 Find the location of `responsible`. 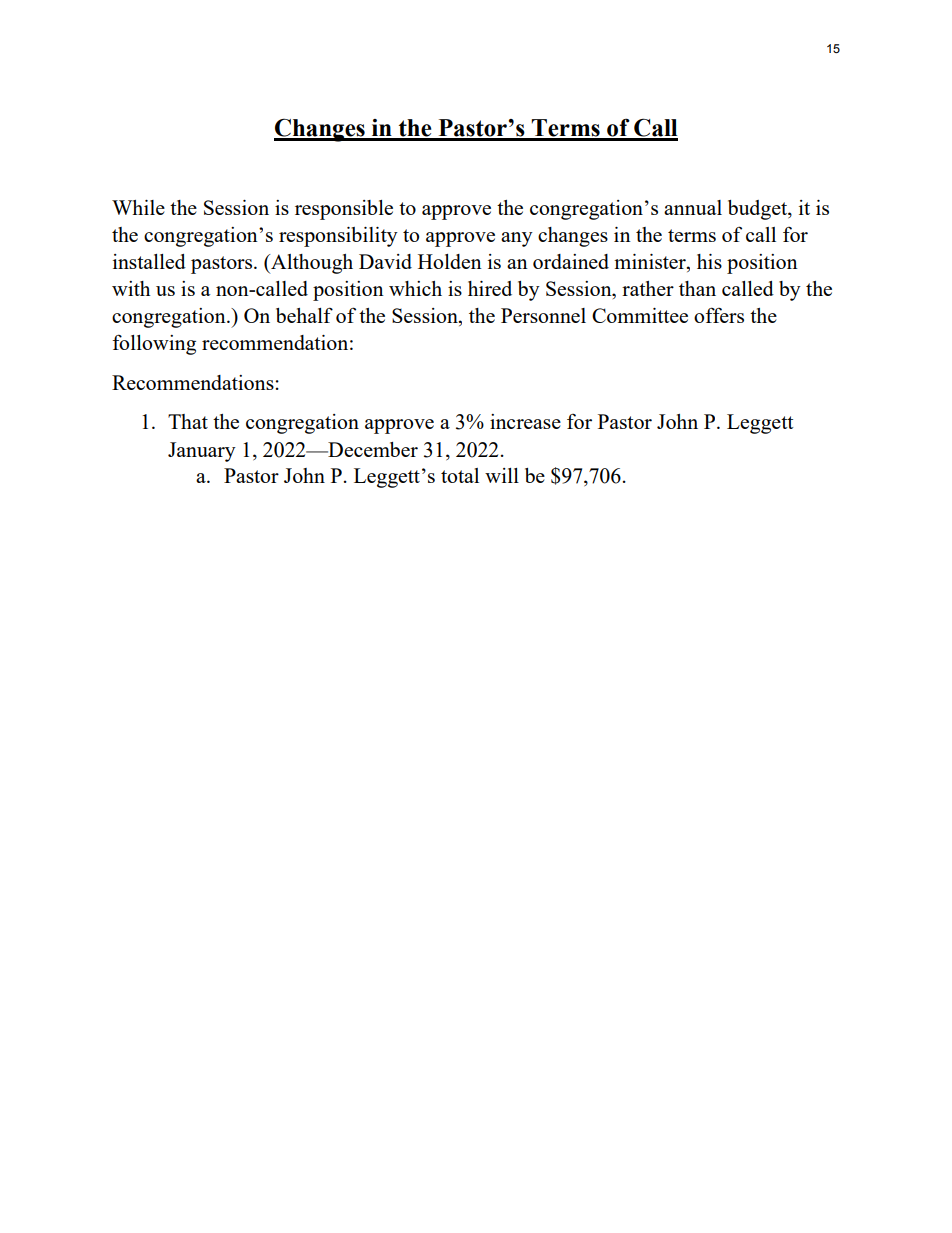

responsible is located at coordinates (344, 210).
